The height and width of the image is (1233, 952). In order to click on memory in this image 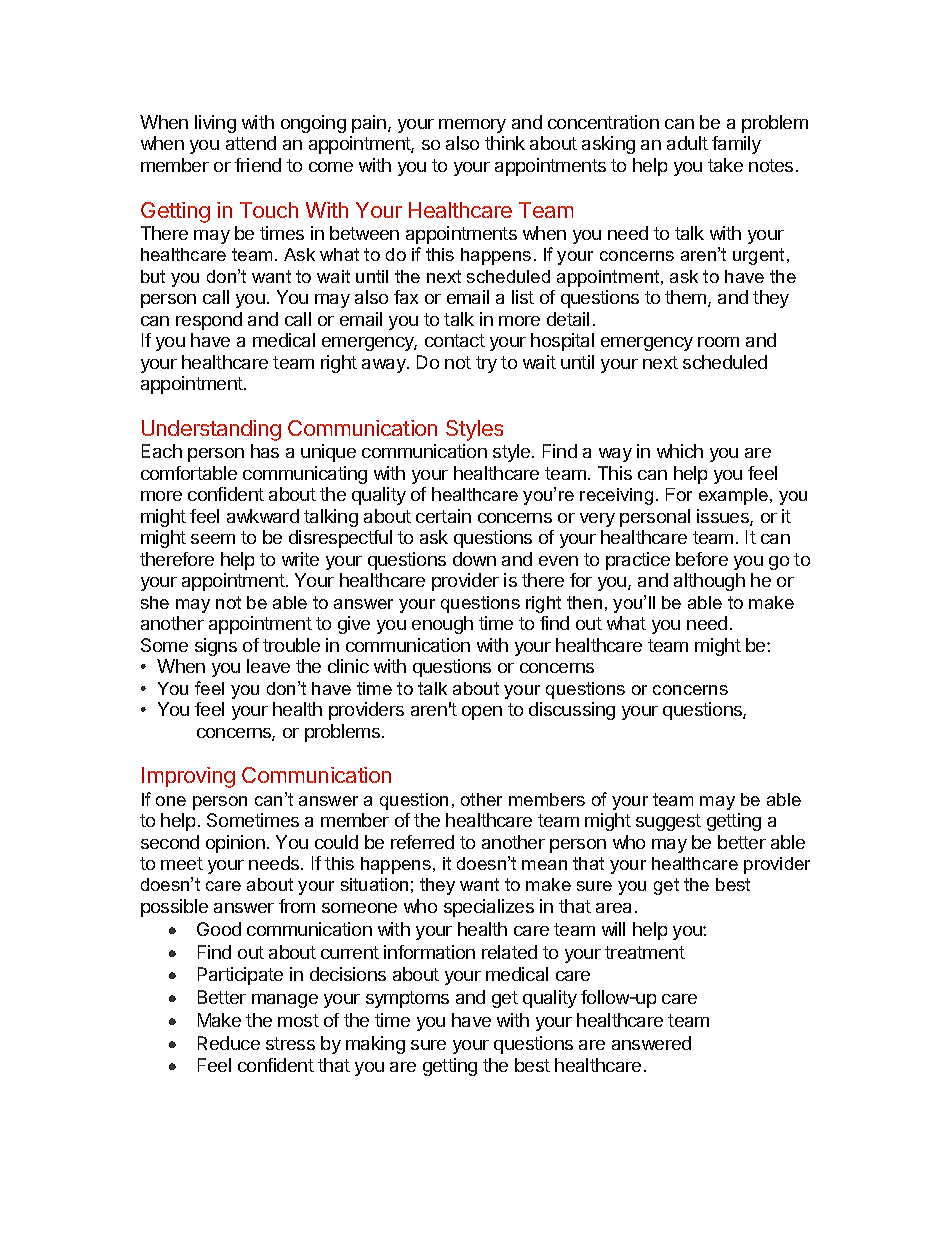, I will do `click(472, 126)`.
